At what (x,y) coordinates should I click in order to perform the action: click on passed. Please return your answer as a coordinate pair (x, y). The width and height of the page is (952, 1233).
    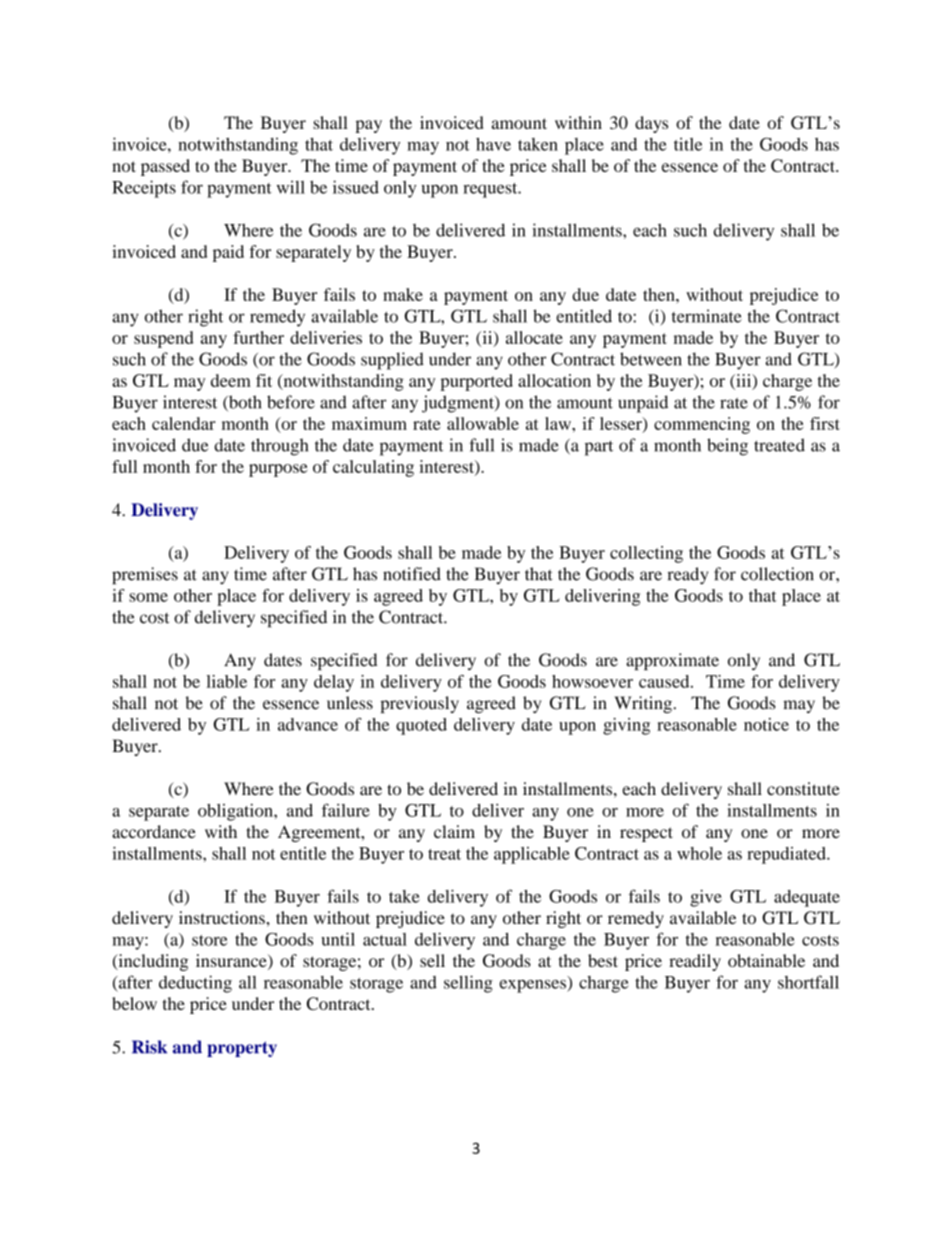
    Looking at the image, I should click on (165, 167).
